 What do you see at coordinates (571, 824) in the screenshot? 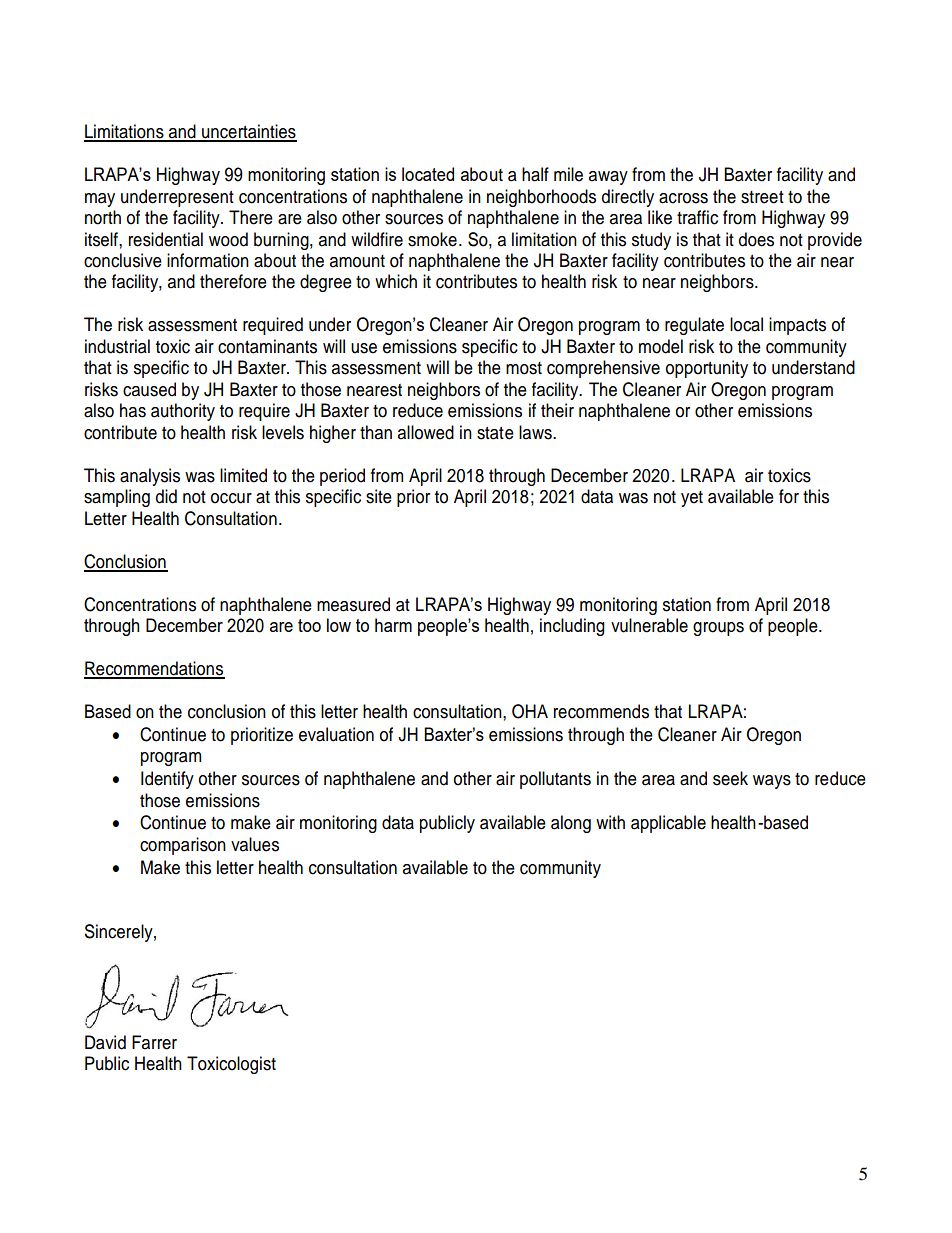
I see `along` at bounding box center [571, 824].
